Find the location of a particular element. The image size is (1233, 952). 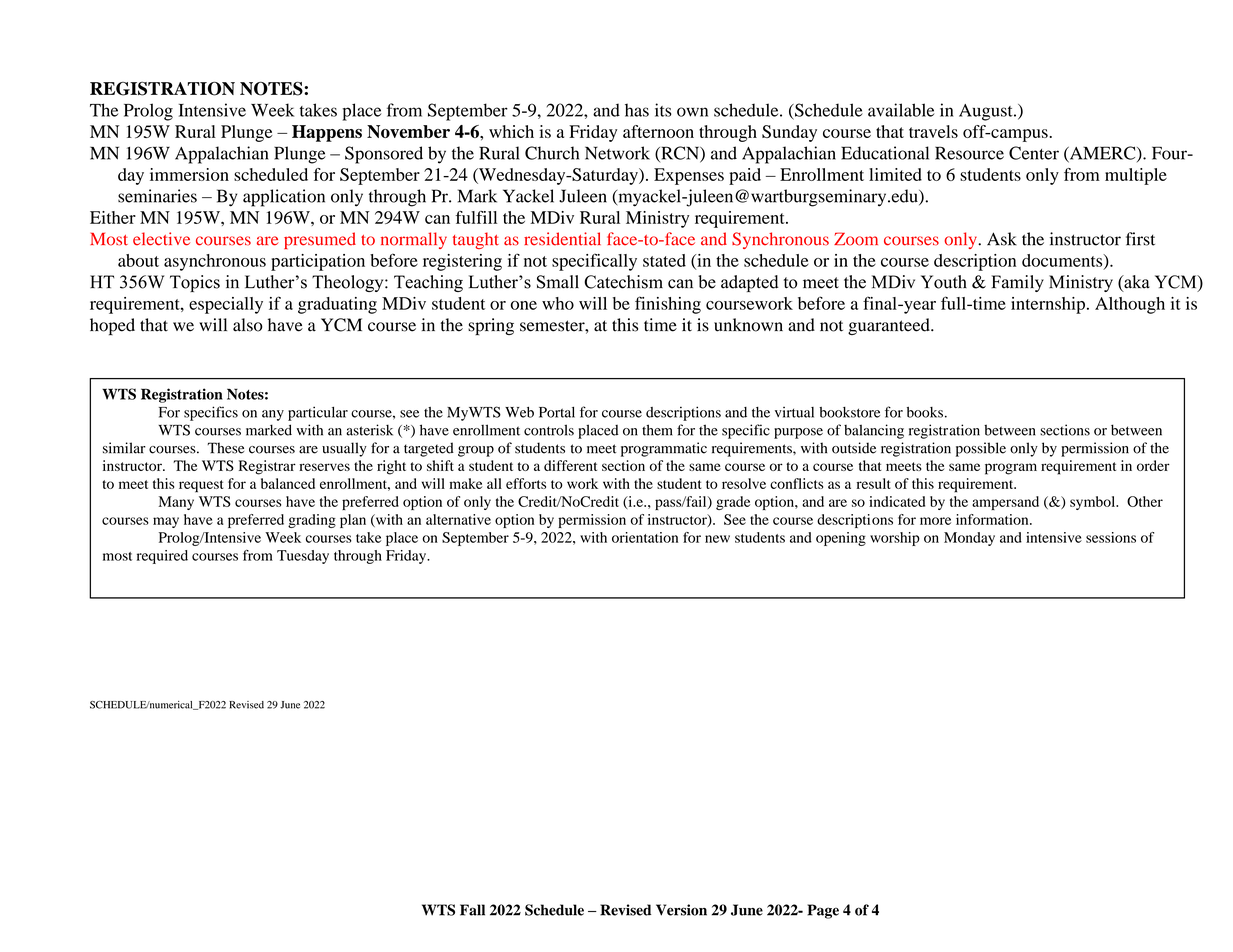

Monday is located at coordinates (969, 539).
